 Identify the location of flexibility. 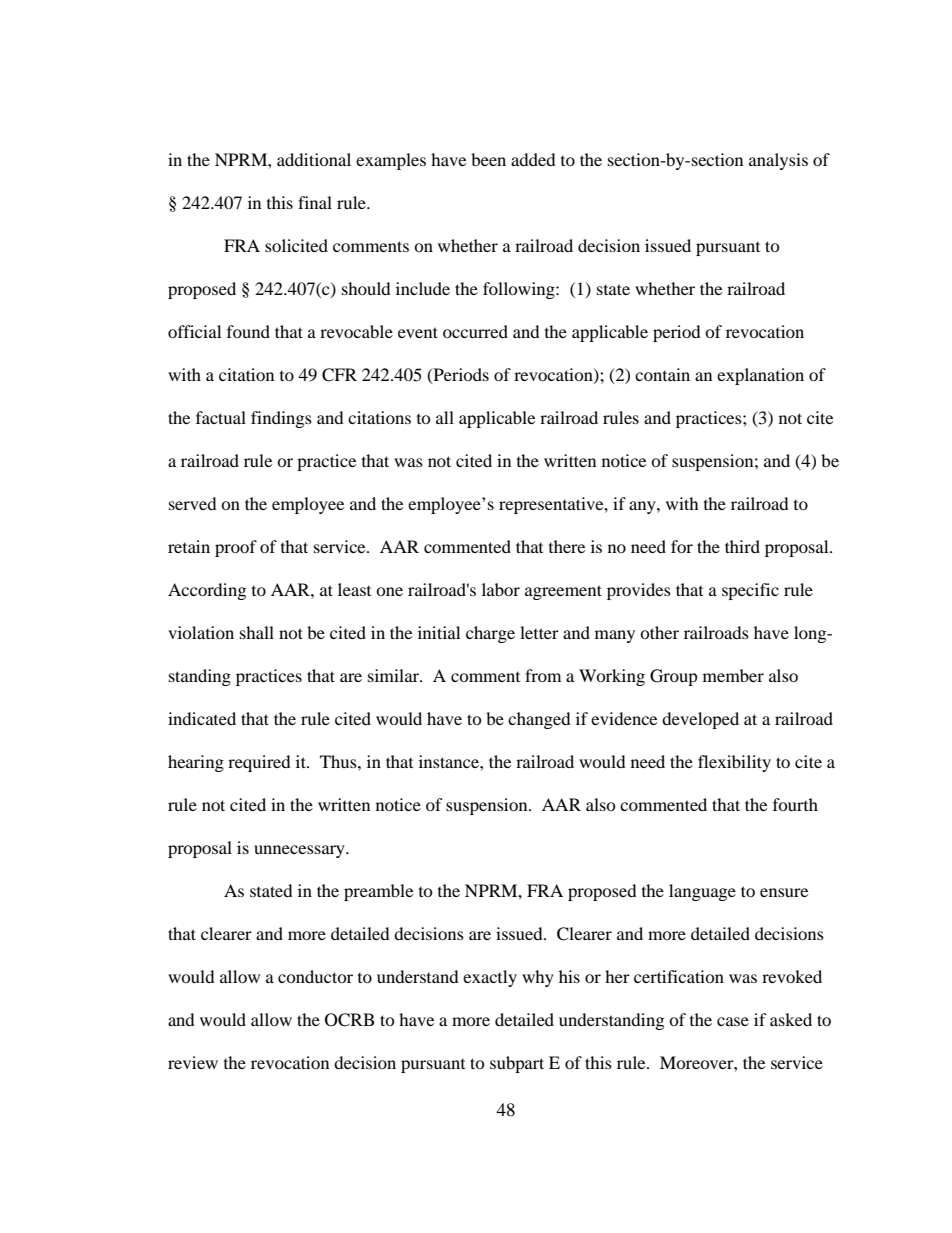
(734, 763).
